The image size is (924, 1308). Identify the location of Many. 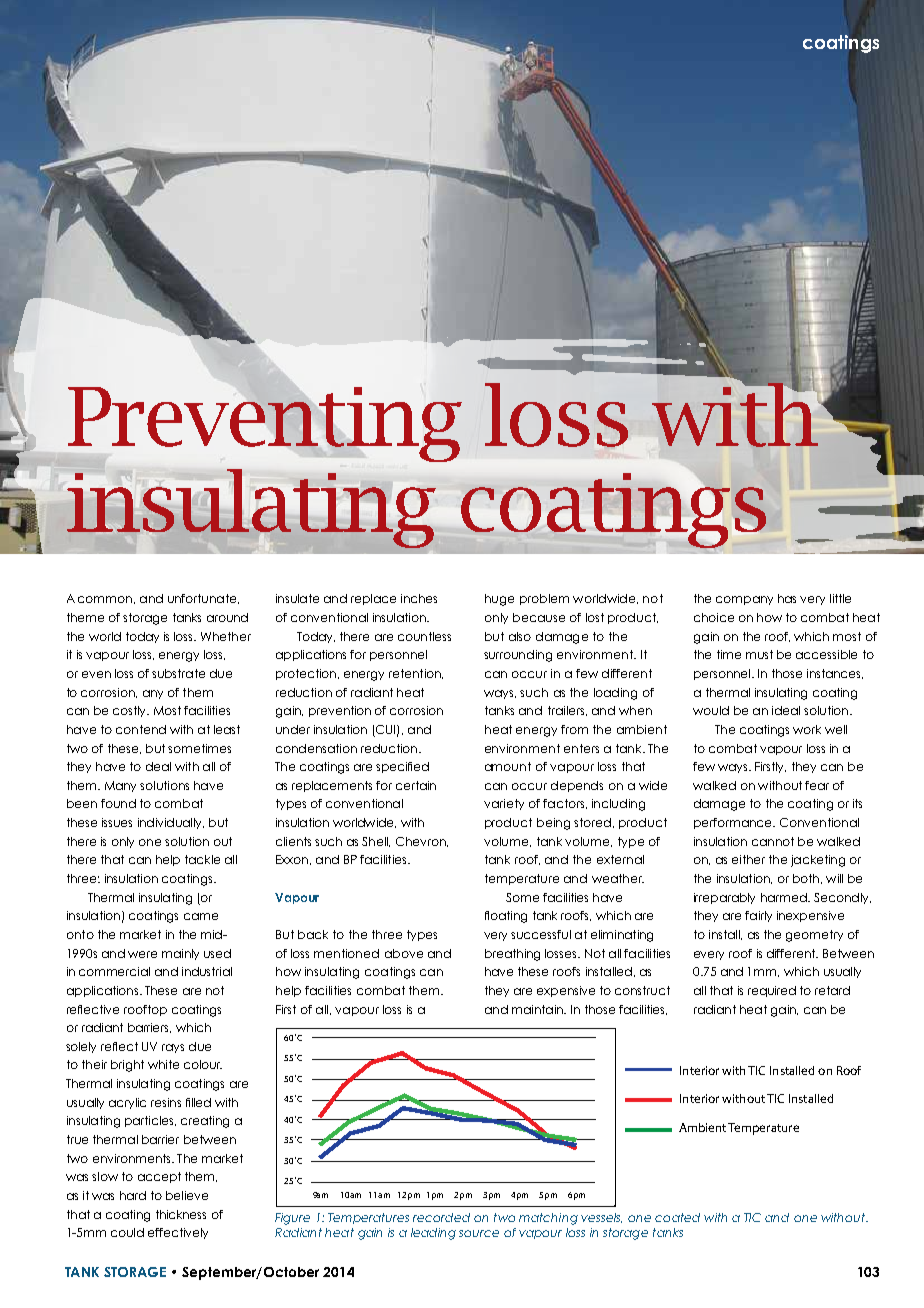
(120, 786).
